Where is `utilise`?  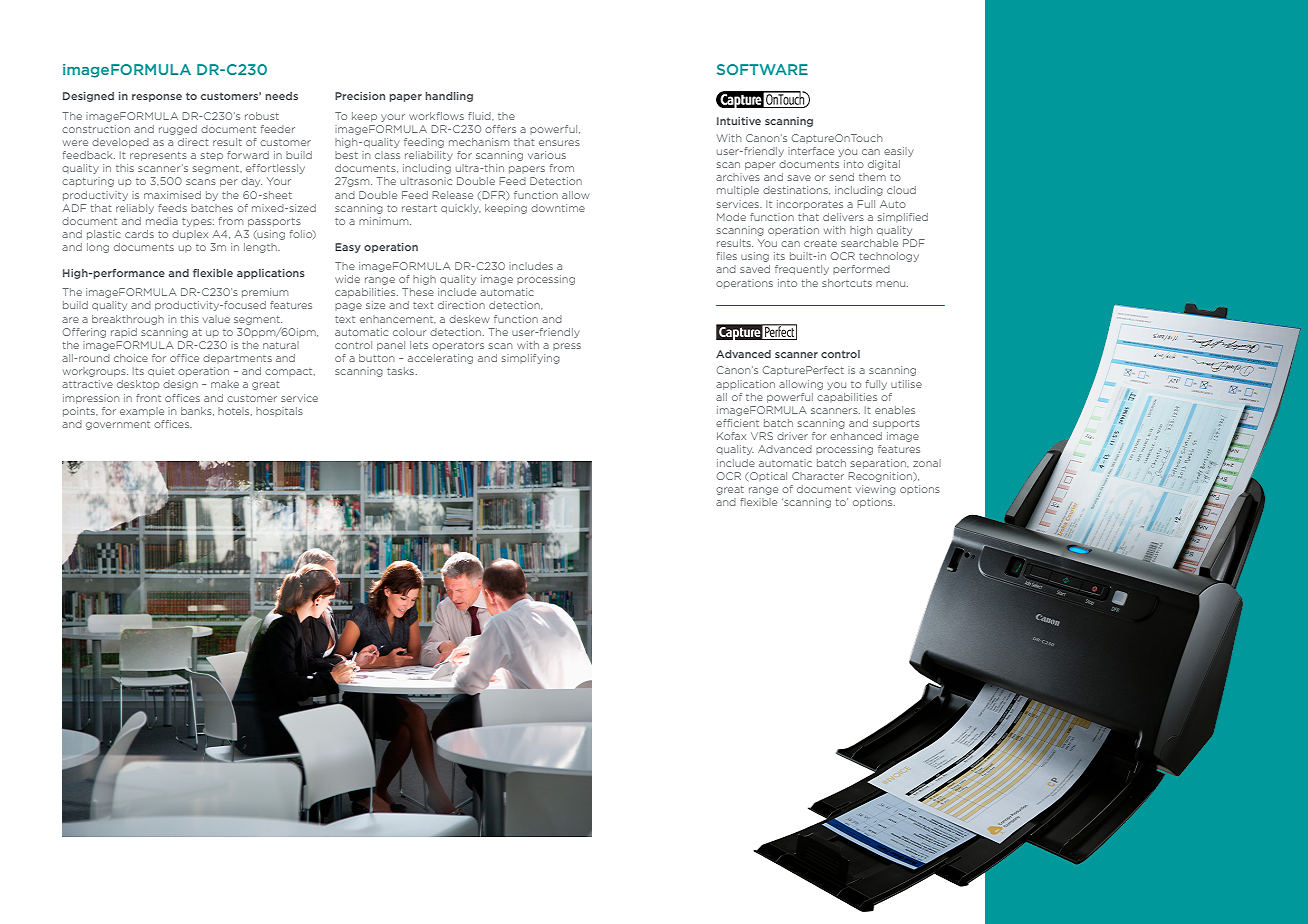 utilise is located at coordinates (906, 384).
